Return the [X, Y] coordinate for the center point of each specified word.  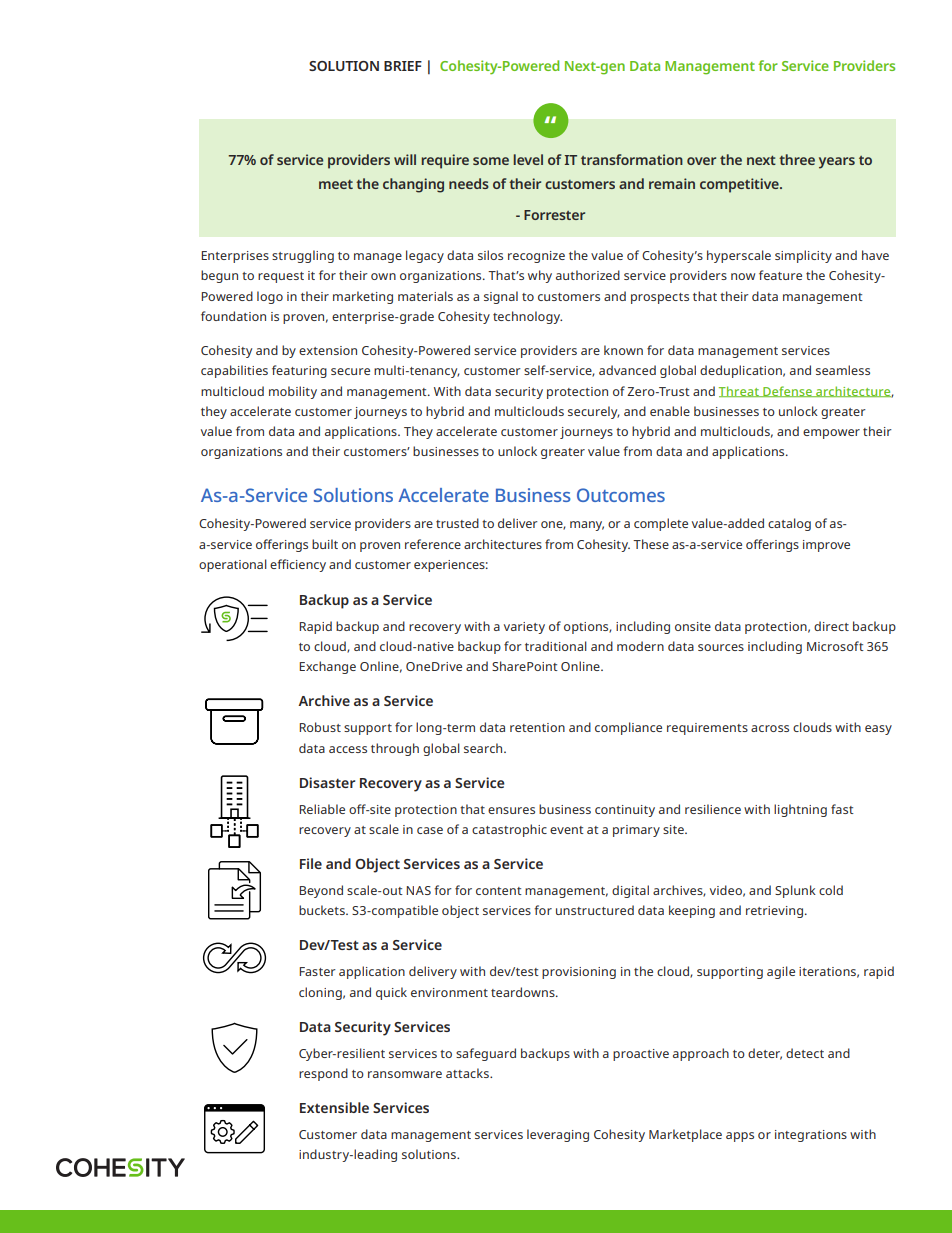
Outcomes [621, 495]
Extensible [334, 1107]
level [528, 159]
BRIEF [403, 66]
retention [537, 727]
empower [831, 434]
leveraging [558, 1135]
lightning [800, 810]
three [797, 159]
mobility [293, 392]
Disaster [327, 782]
